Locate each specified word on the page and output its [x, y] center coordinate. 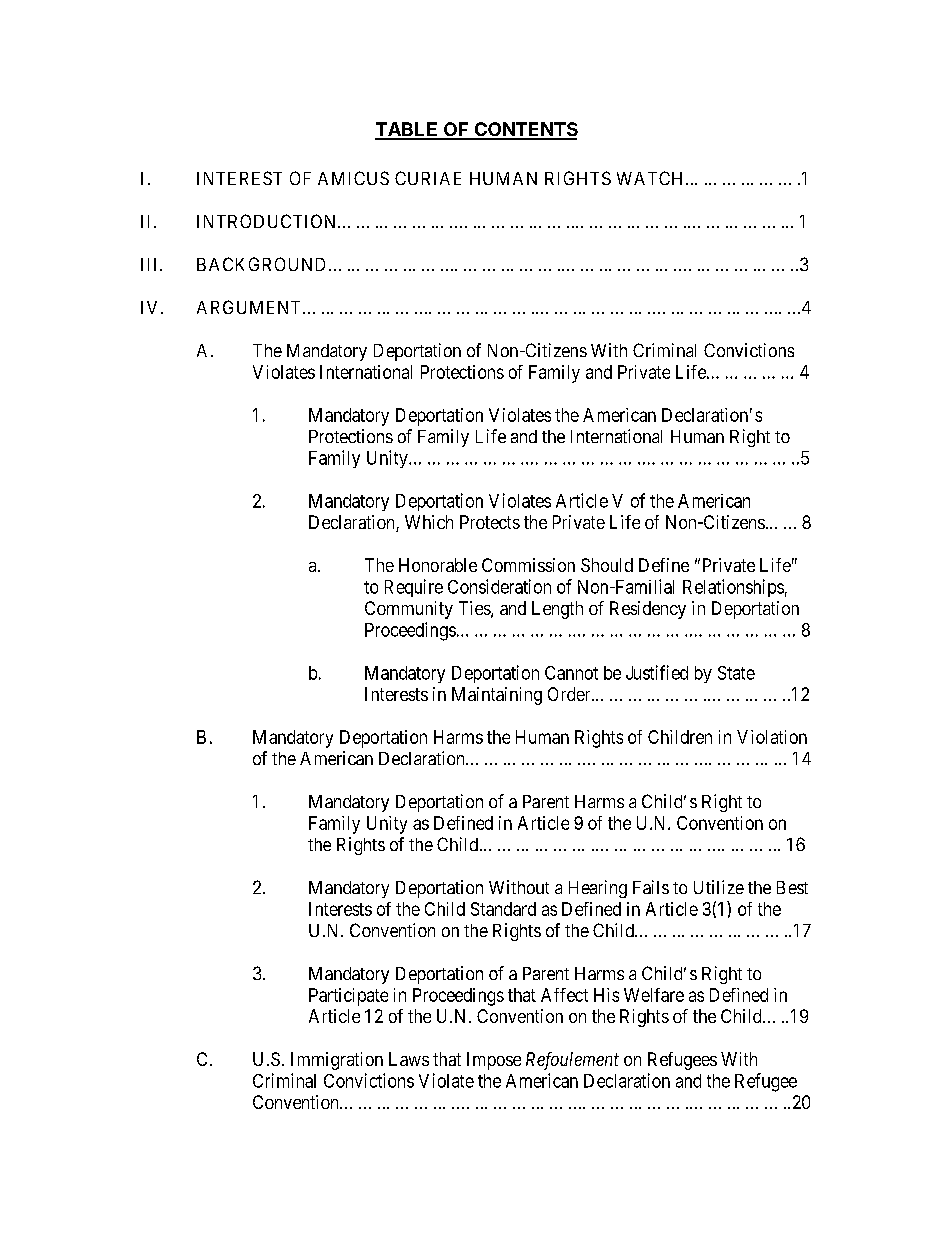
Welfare [654, 995]
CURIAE [428, 178]
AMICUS [353, 178]
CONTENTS [525, 130]
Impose [494, 1061]
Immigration [337, 1061]
